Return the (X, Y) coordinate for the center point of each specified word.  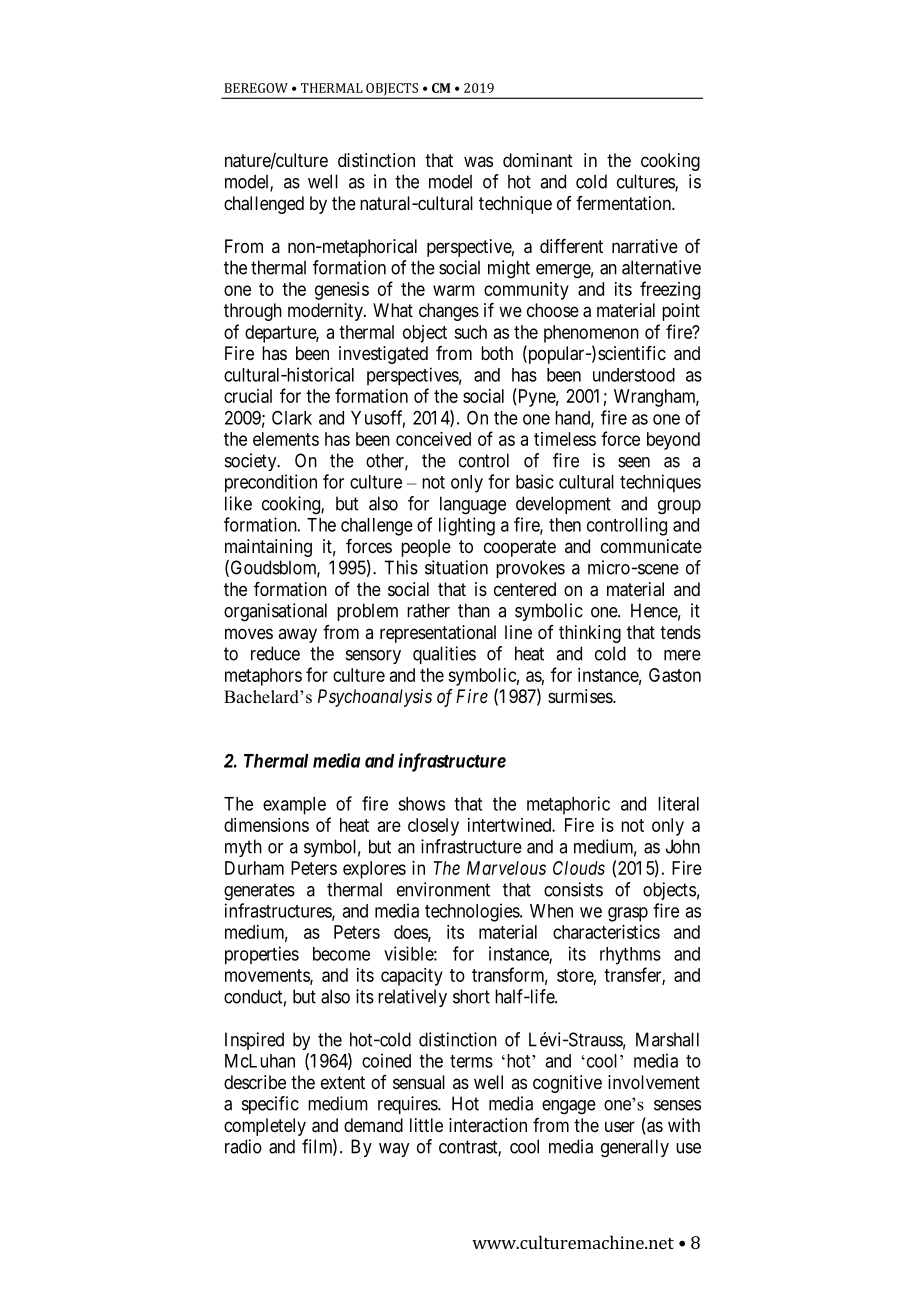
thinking (590, 634)
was (478, 161)
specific (270, 1105)
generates (259, 892)
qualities (444, 655)
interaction (488, 1125)
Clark (292, 417)
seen (634, 462)
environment (443, 889)
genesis (342, 291)
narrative (645, 246)
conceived (433, 439)
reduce (275, 653)
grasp (628, 914)
